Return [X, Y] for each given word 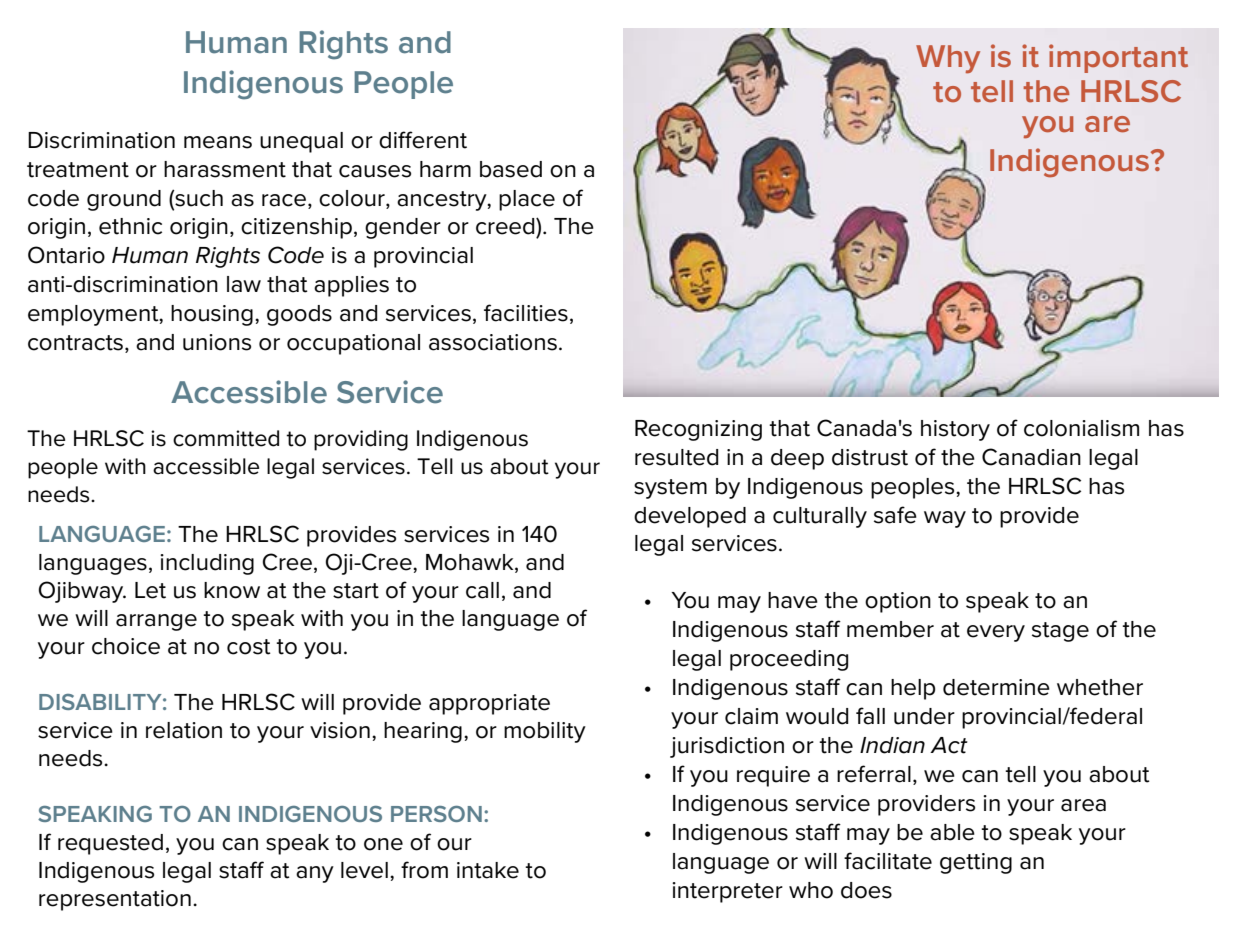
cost [249, 647]
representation [115, 900]
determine [996, 687]
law [244, 284]
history [955, 430]
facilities [526, 313]
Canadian [1031, 457]
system [670, 489]
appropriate [489, 704]
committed [226, 438]
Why [948, 59]
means [218, 142]
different [423, 140]
